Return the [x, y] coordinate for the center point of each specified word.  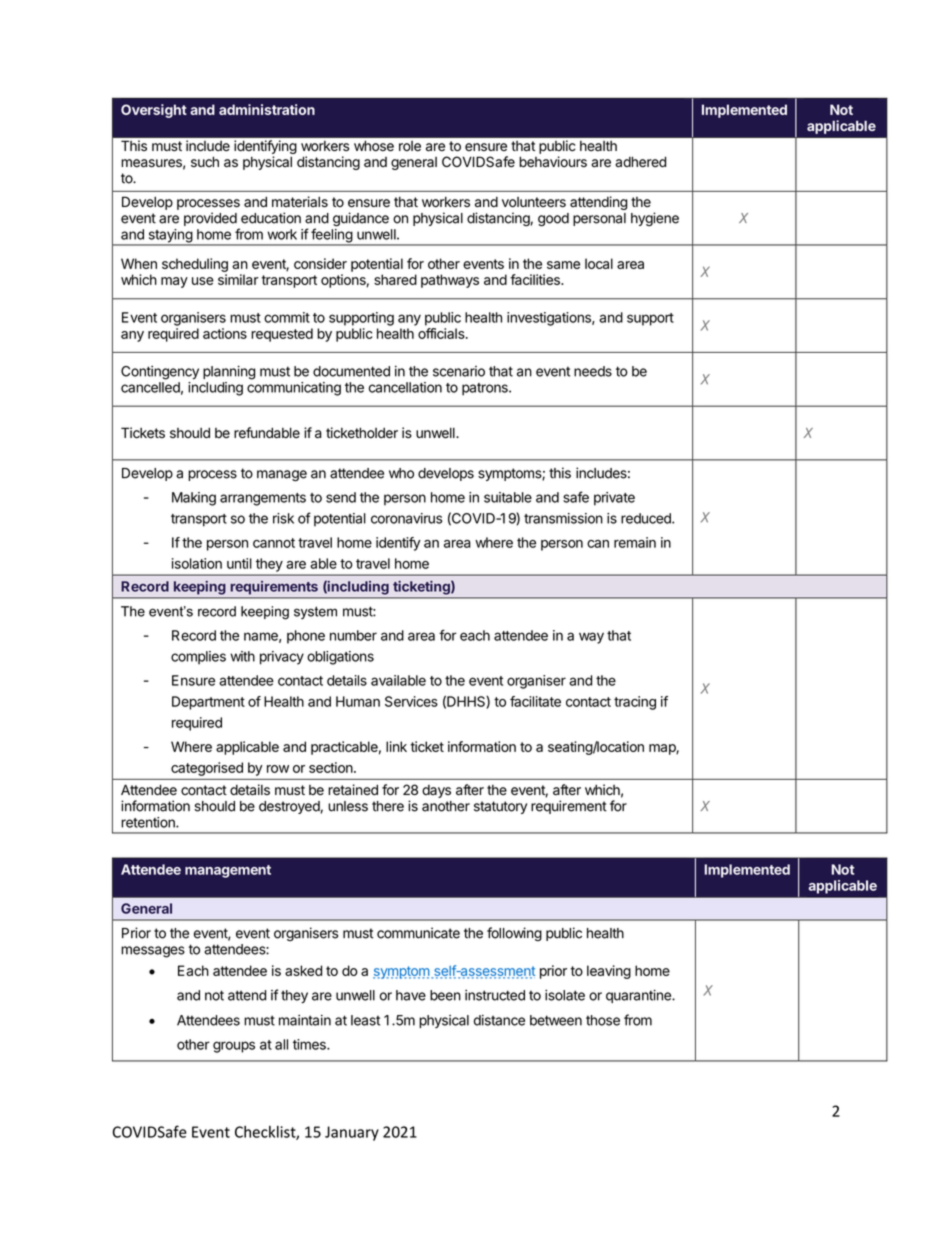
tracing [635, 703]
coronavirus [406, 518]
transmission [563, 518]
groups [234, 1047]
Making [194, 499]
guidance [361, 219]
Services [411, 701]
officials [442, 333]
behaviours [553, 162]
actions [225, 333]
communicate [418, 933]
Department [208, 703]
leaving [609, 972]
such [205, 161]
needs [593, 371]
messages [153, 952]
